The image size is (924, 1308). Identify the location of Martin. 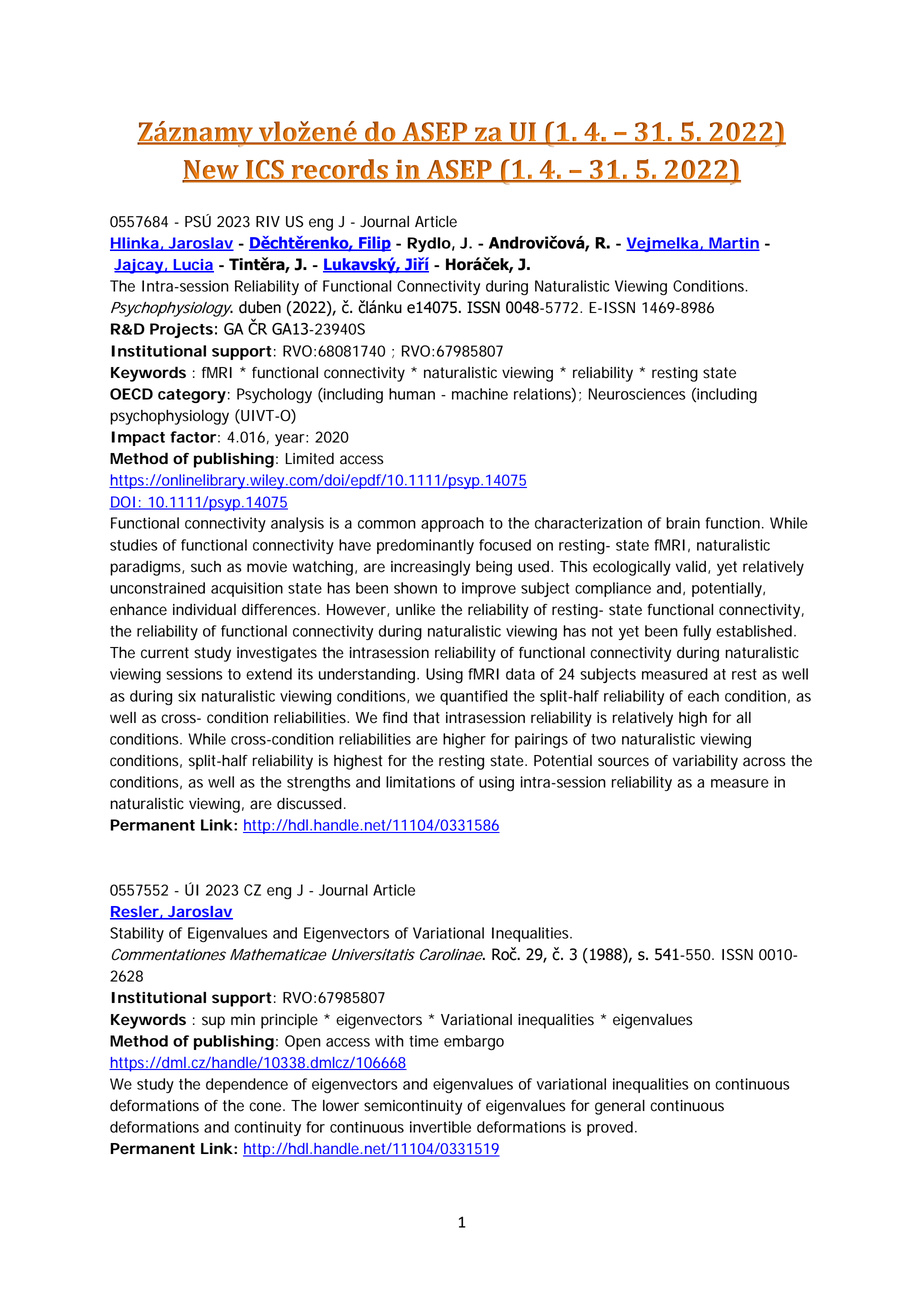
(733, 244).
